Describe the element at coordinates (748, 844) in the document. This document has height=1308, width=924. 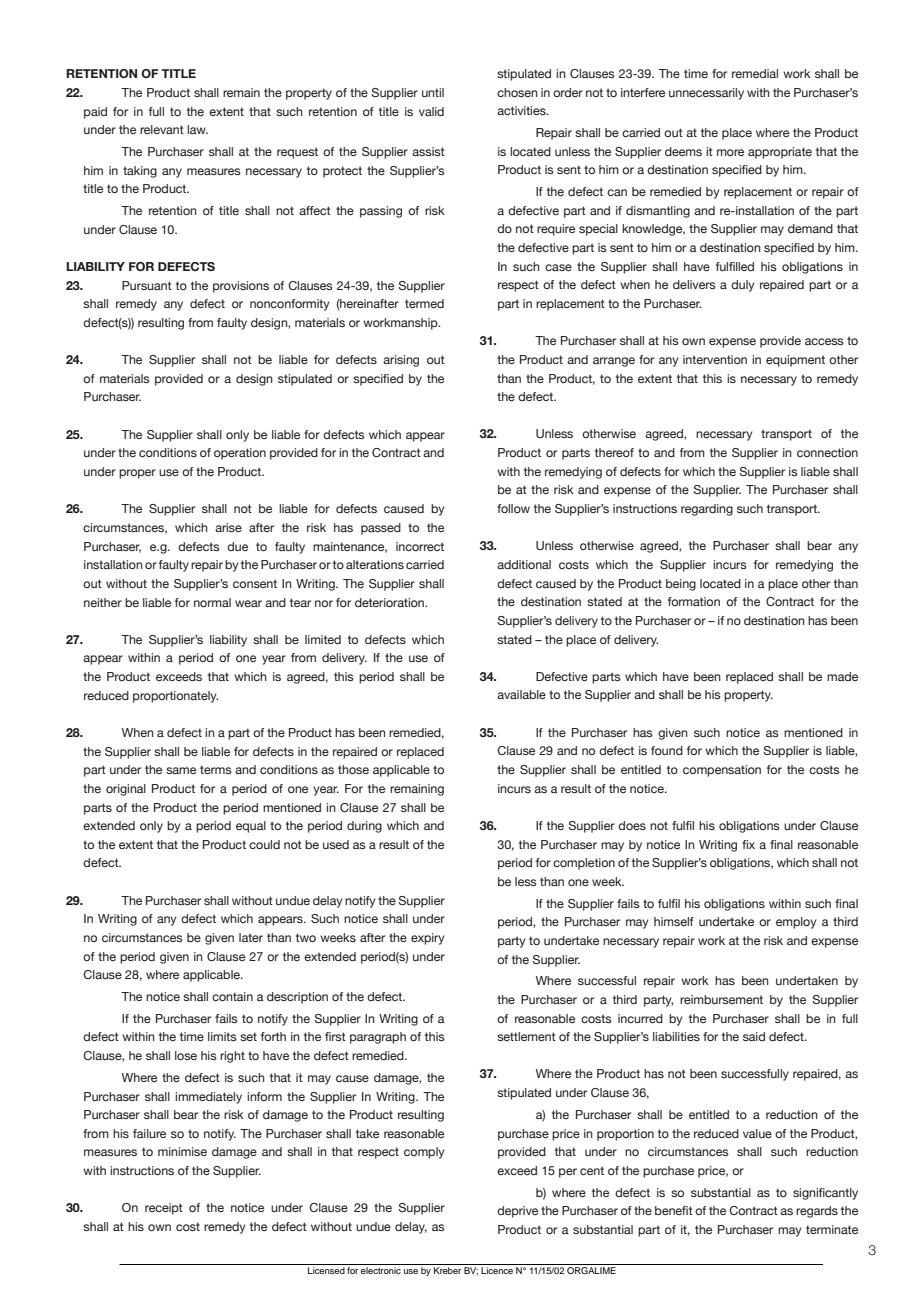
I see `fix` at that location.
